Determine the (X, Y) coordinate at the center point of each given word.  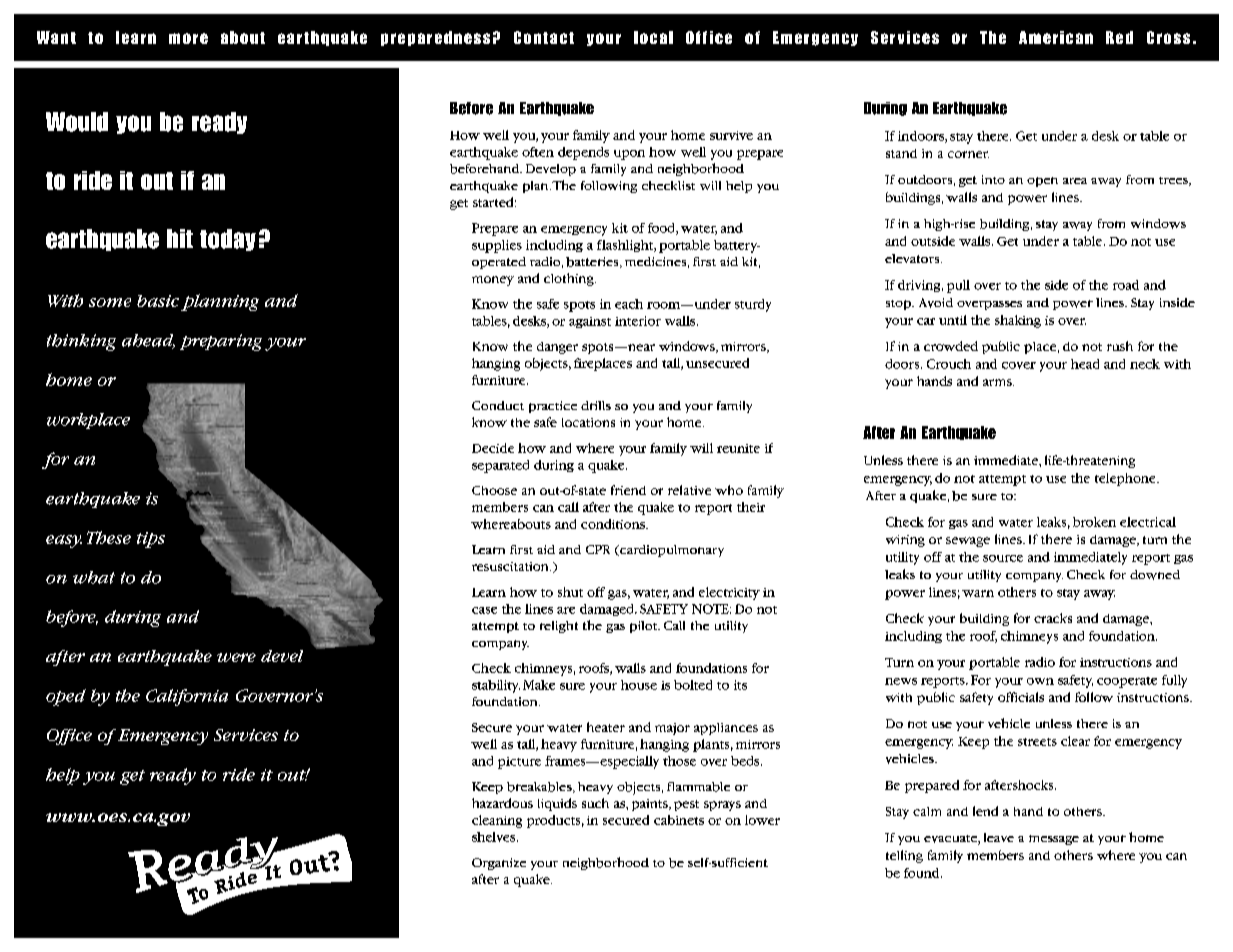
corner (968, 154)
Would (77, 122)
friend (628, 490)
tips (151, 540)
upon (629, 155)
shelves (495, 837)
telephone (1126, 479)
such (595, 803)
